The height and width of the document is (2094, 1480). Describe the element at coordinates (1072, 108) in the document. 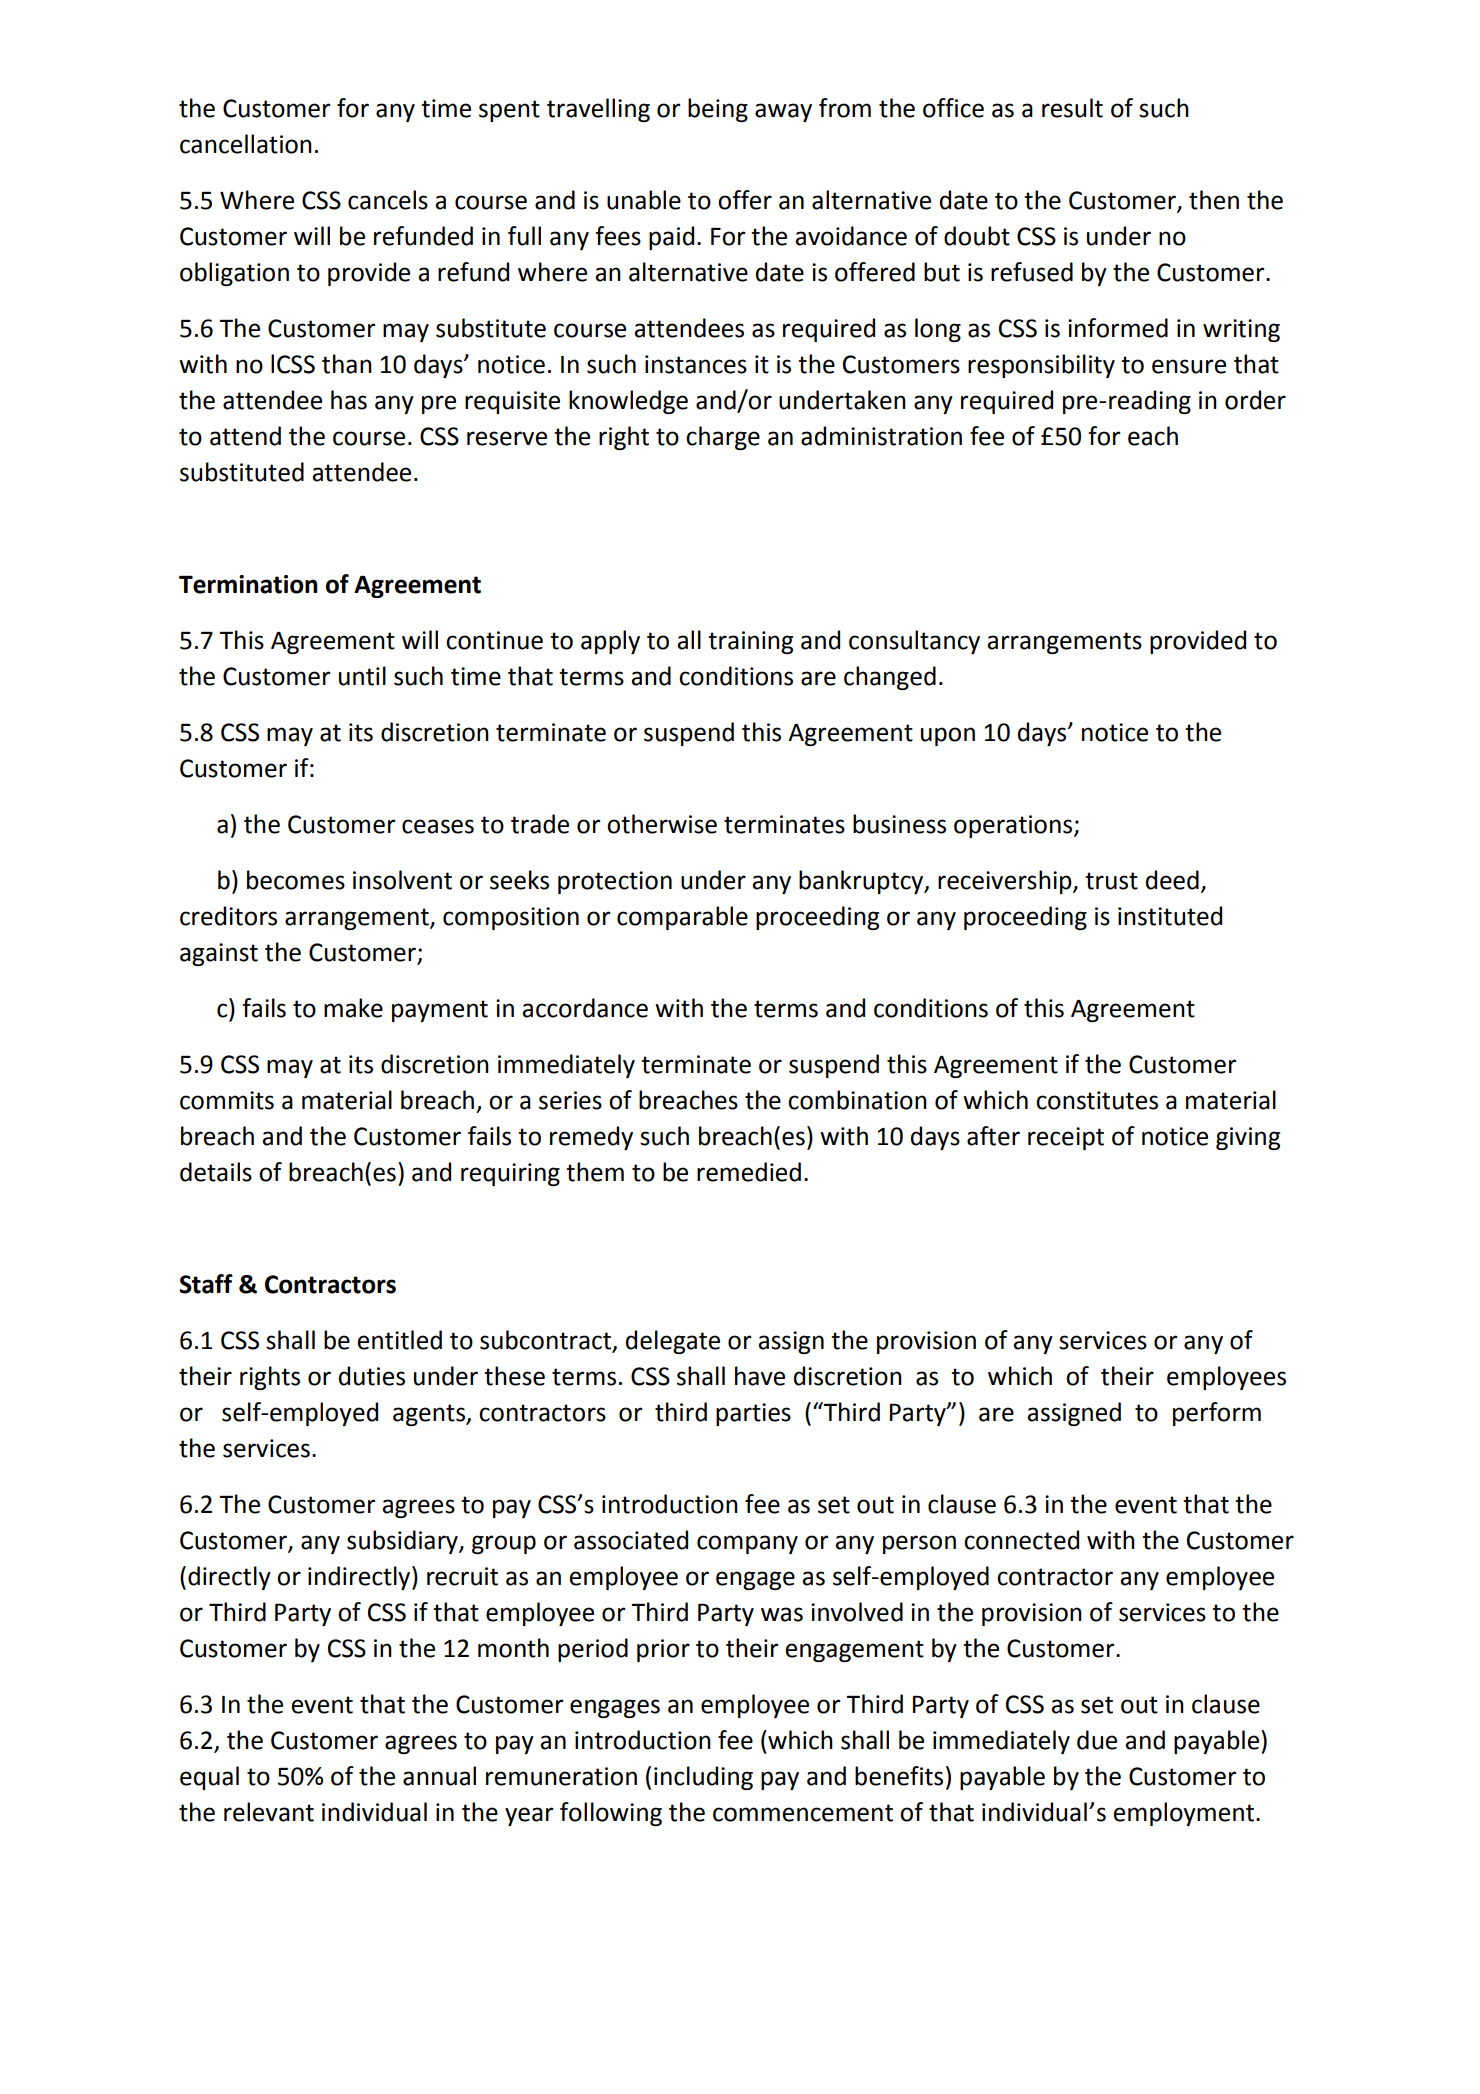

I see `result` at that location.
